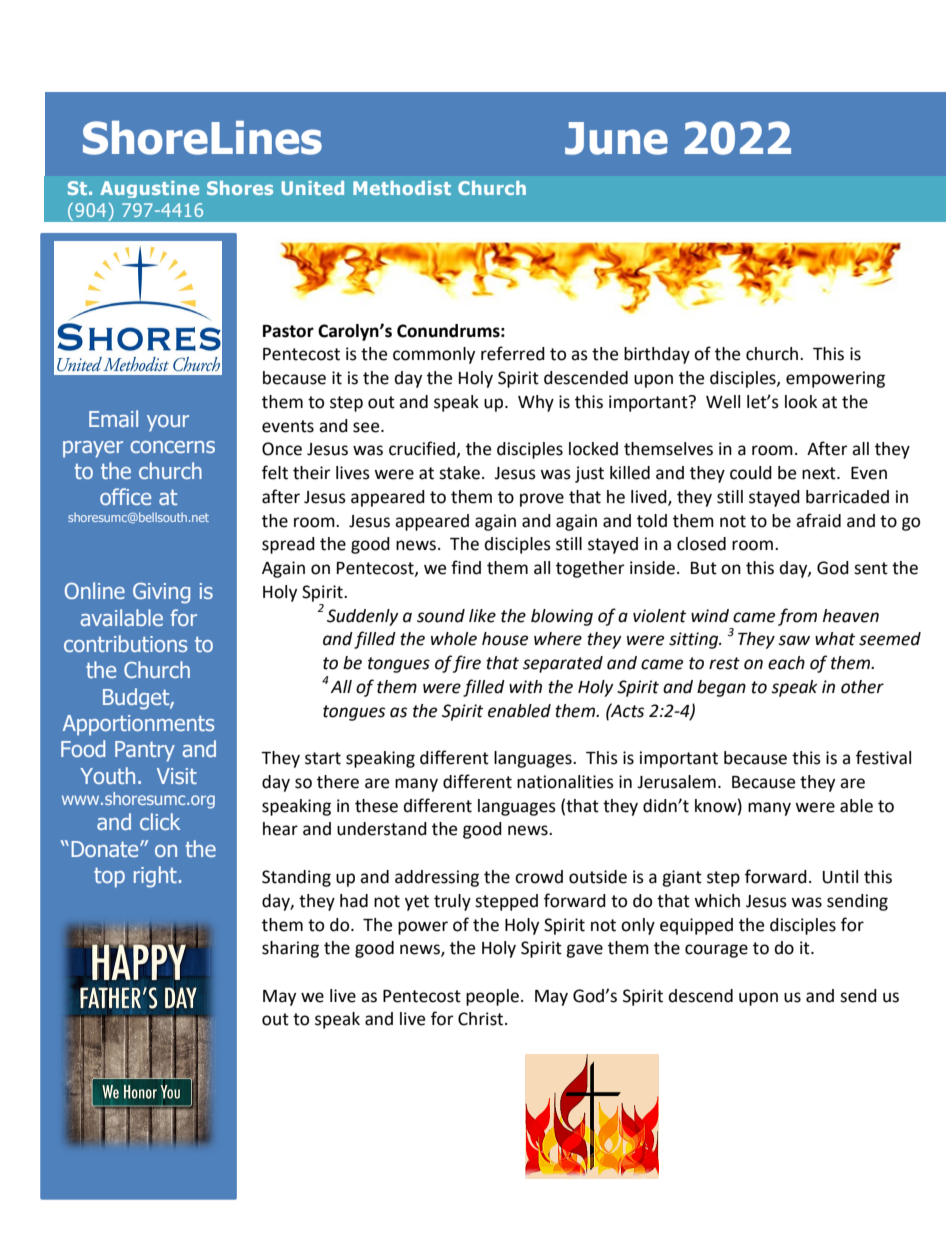 This page has height=1233, width=952. I want to click on sharing, so click(290, 949).
